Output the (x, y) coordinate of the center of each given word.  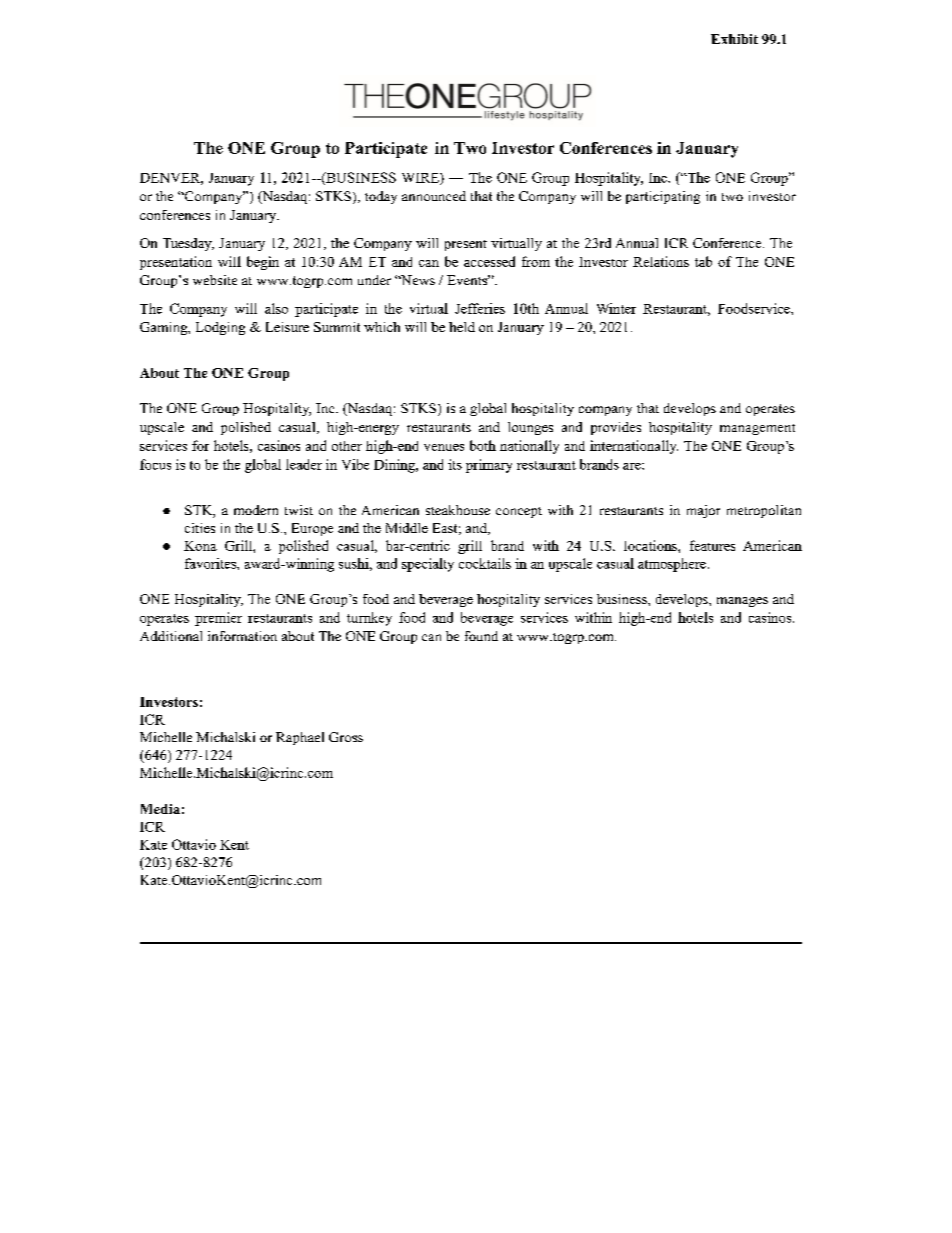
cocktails (485, 563)
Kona (200, 546)
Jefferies (480, 308)
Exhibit (734, 39)
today (381, 197)
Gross (346, 737)
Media (160, 809)
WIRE (421, 179)
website (215, 280)
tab (703, 261)
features (712, 545)
